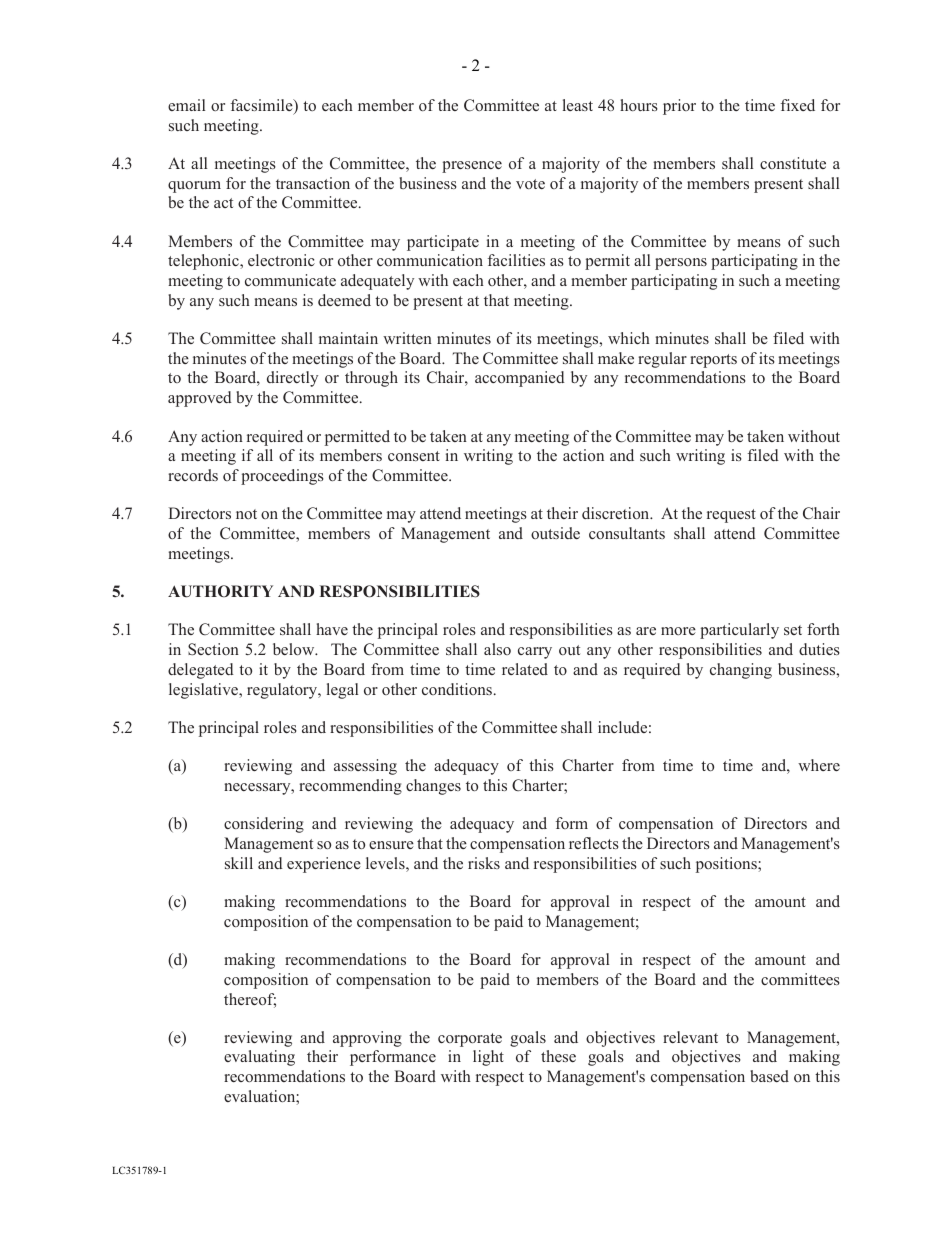 The height and width of the screenshot is (1233, 952). Describe the element at coordinates (497, 649) in the screenshot. I see `also` at that location.
